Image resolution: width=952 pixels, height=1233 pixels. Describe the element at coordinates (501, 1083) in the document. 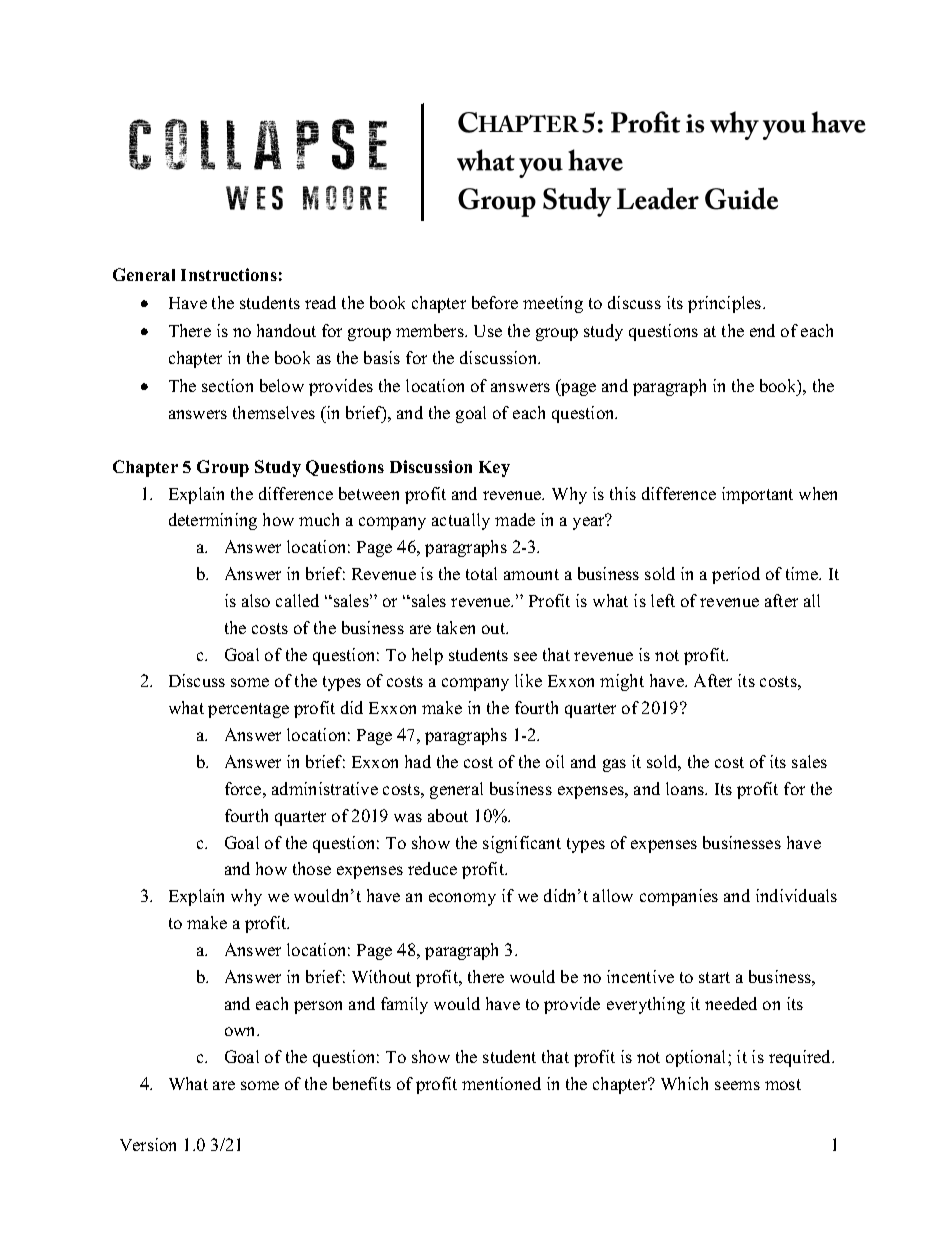

I see `mentioned` at that location.
